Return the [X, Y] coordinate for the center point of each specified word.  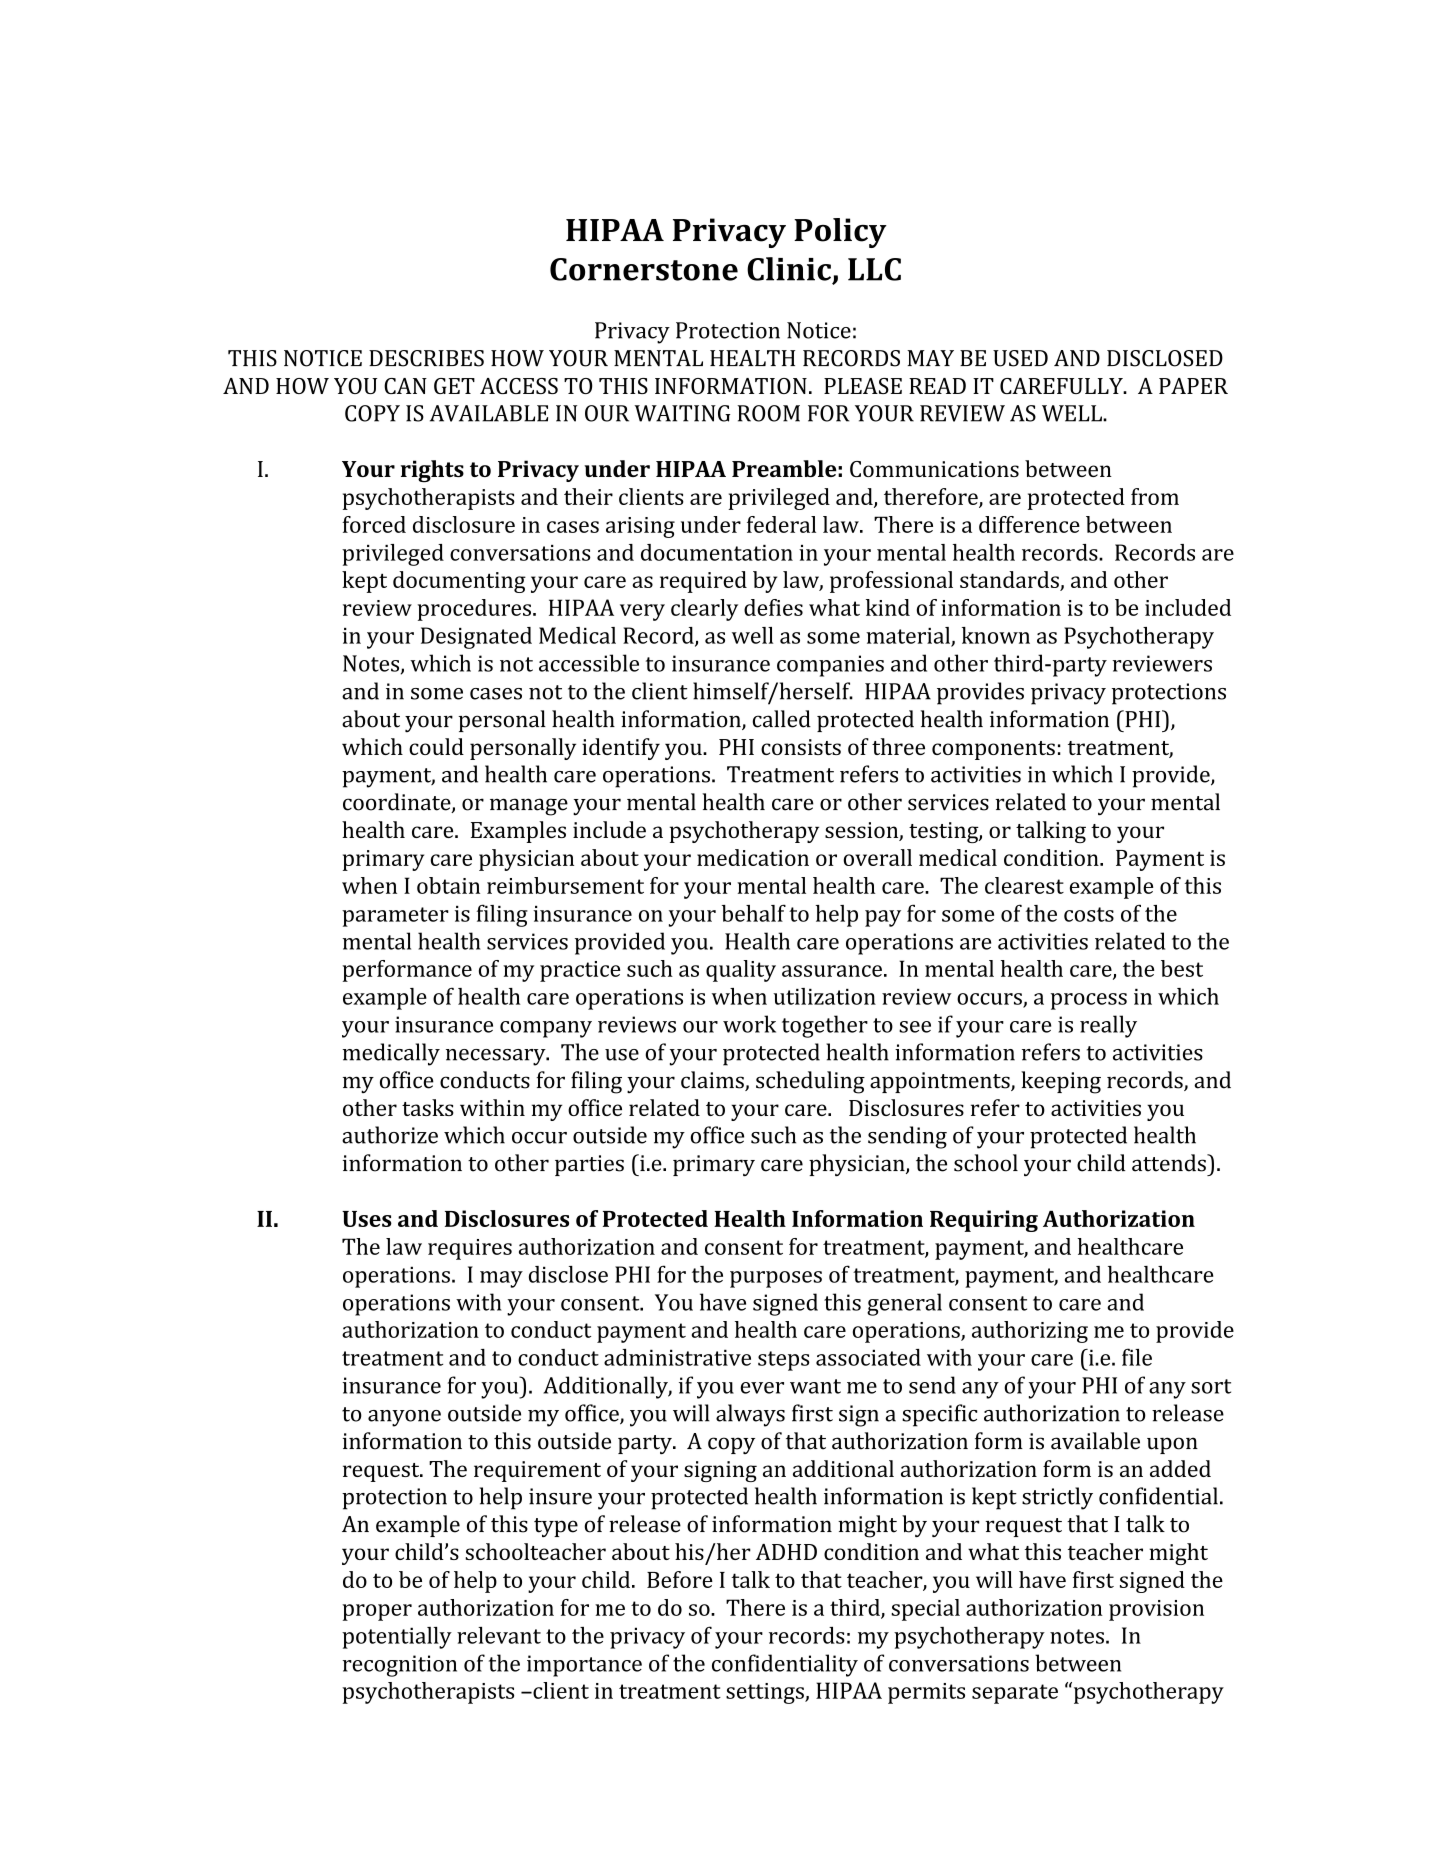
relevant [499, 1635]
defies [773, 607]
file [1137, 1357]
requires [470, 1249]
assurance [832, 971]
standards [1009, 579]
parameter [395, 917]
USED [1020, 358]
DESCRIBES [426, 358]
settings [766, 1693]
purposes [776, 1279]
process [1089, 1001]
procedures [474, 610]
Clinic [790, 270]
